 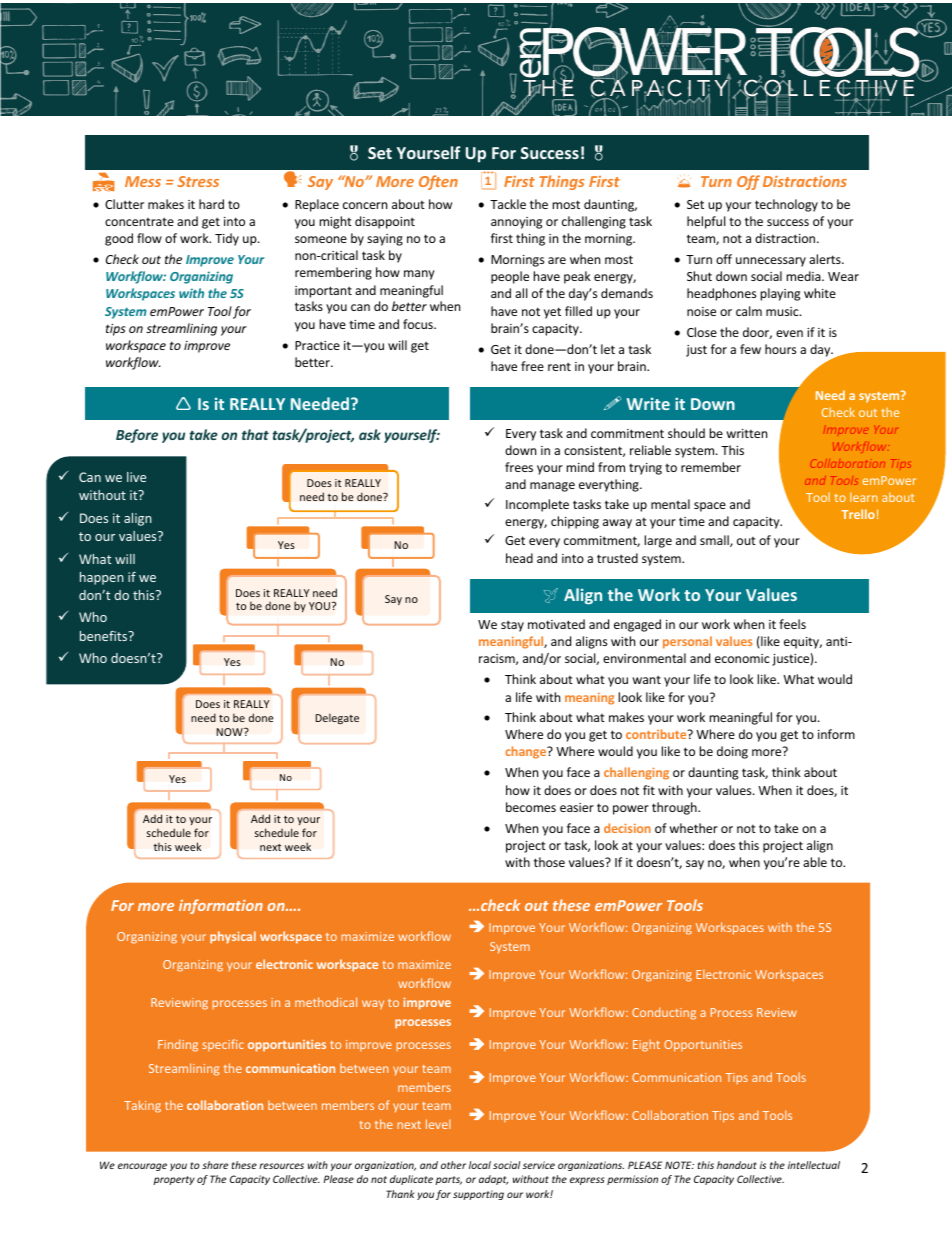 I want to click on local, so click(x=480, y=1165).
